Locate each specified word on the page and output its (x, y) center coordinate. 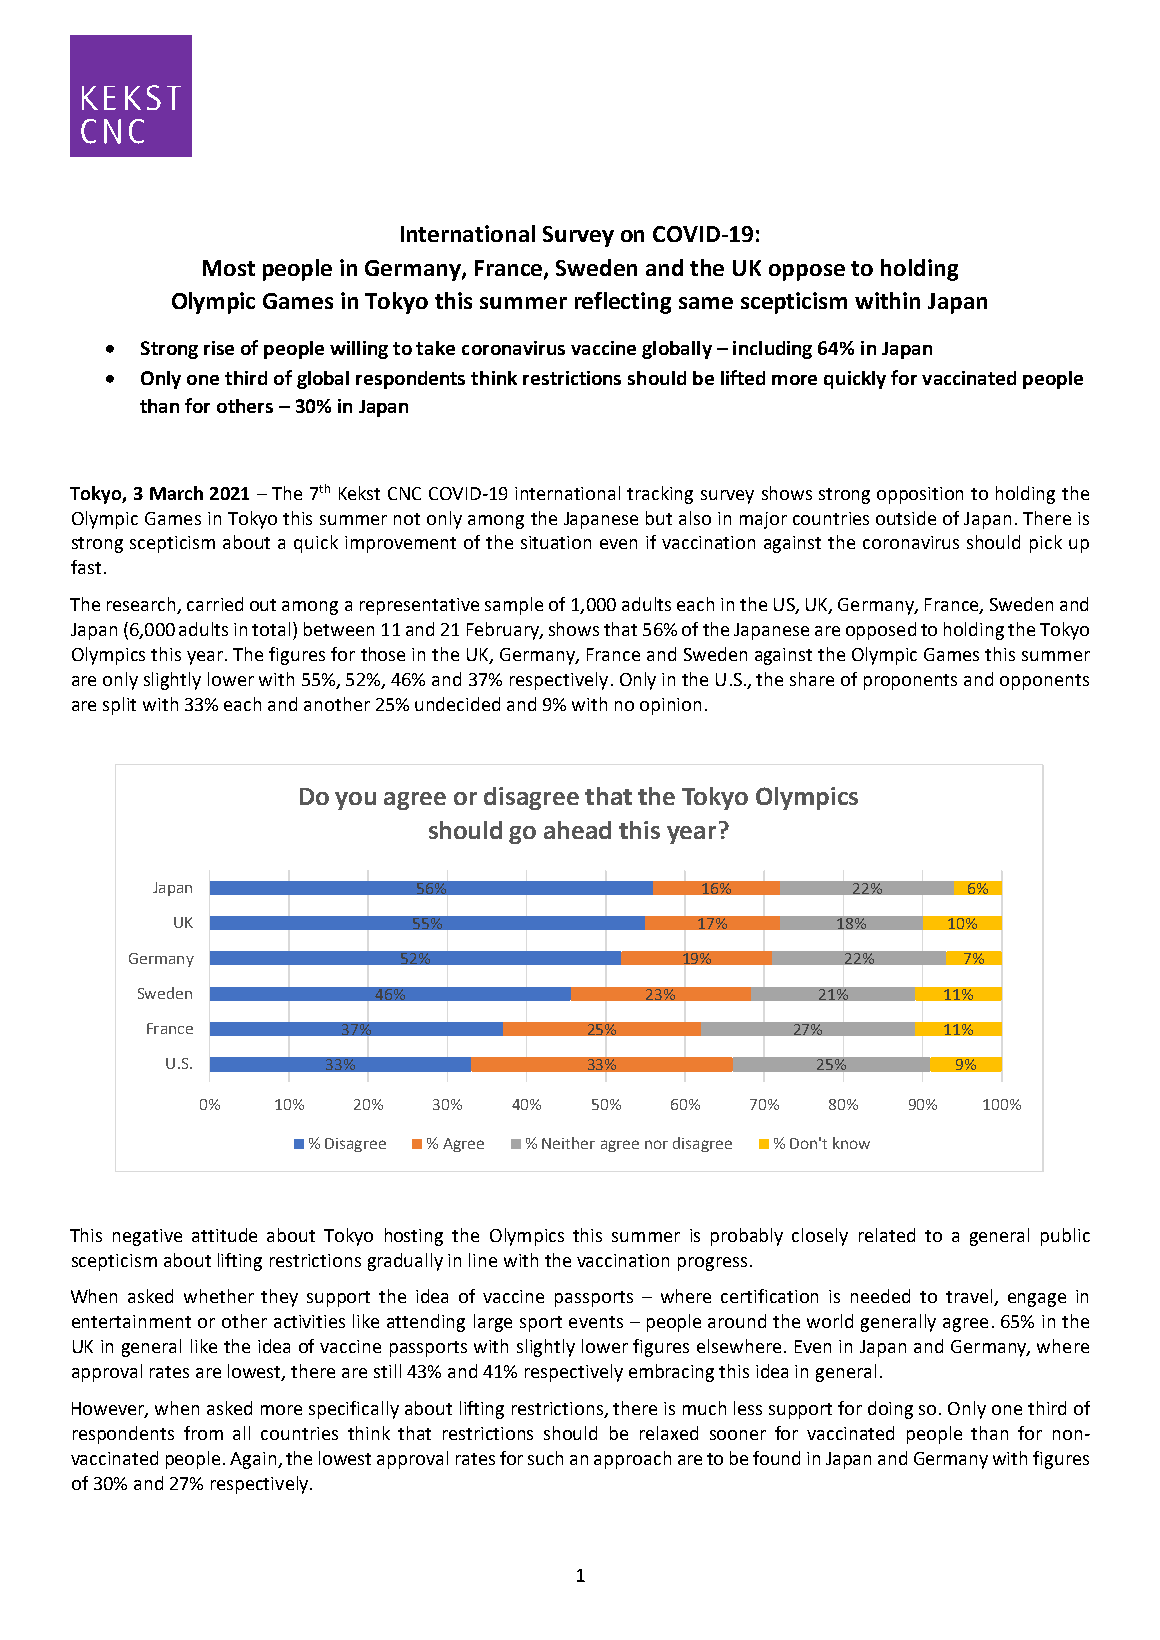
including (772, 350)
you (355, 801)
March (176, 493)
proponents (910, 682)
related (887, 1235)
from (203, 1433)
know (851, 1143)
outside (906, 518)
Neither (568, 1143)
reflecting (623, 303)
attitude (224, 1235)
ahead (577, 830)
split (119, 706)
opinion (670, 706)
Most (229, 268)
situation (556, 542)
